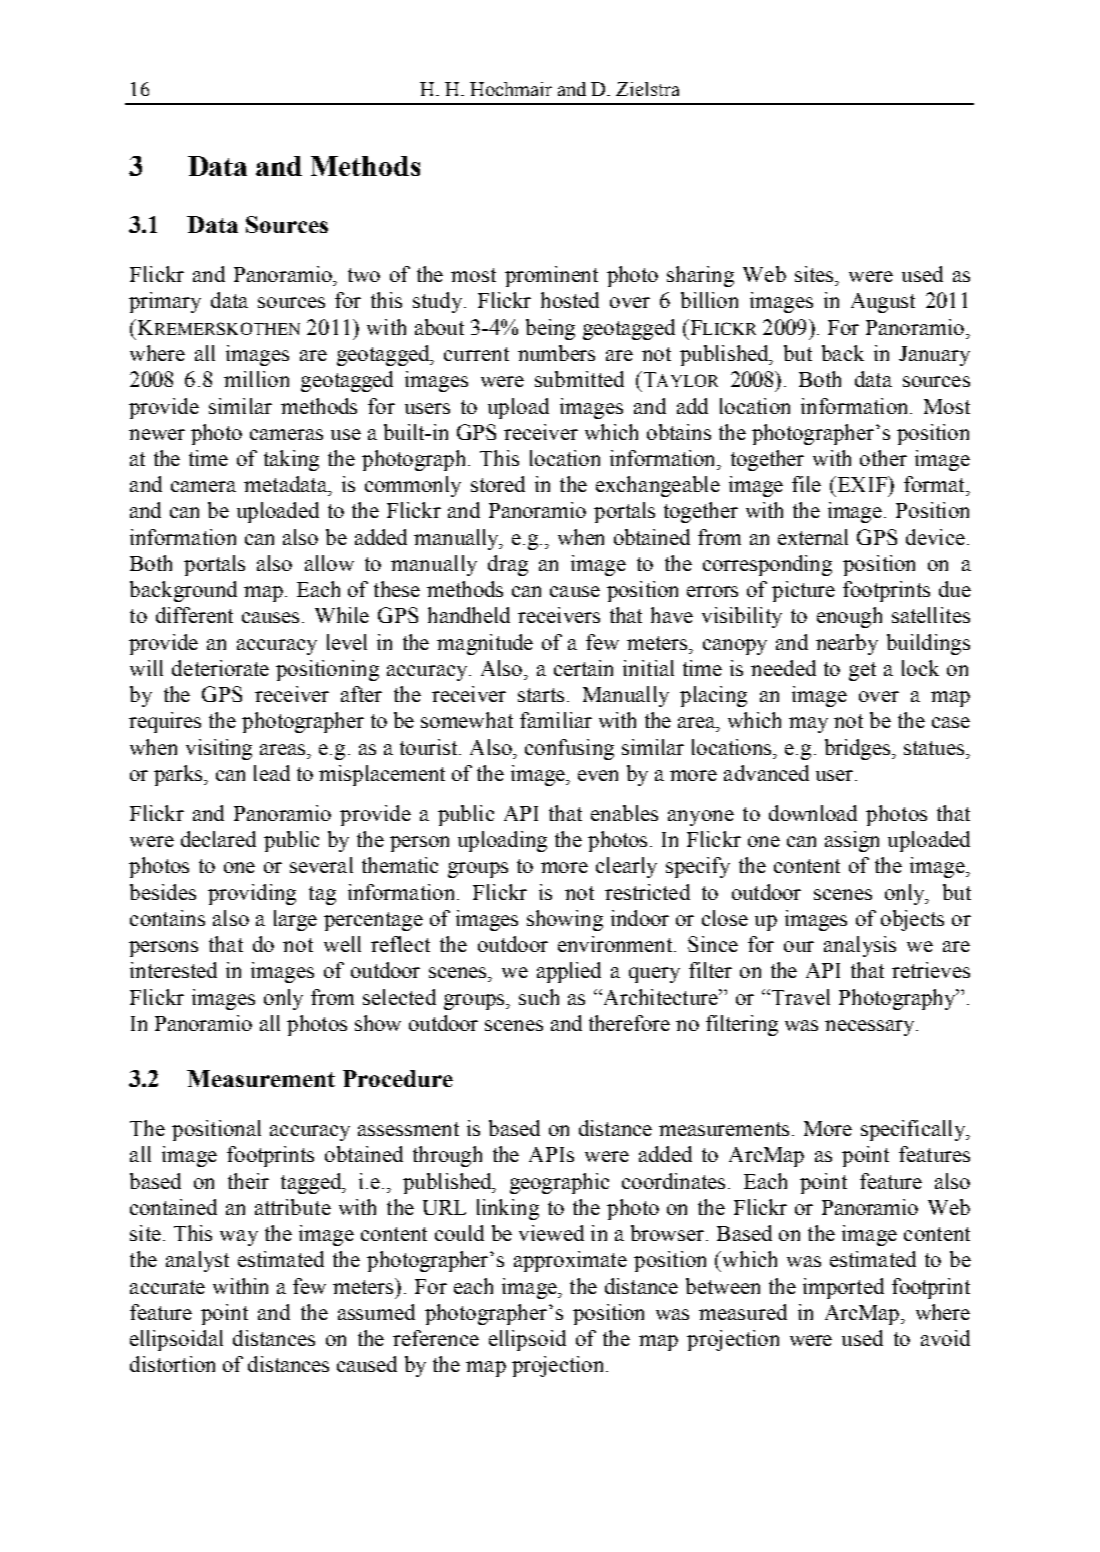 This document has height=1552, width=1100. I want to click on declared, so click(218, 839).
